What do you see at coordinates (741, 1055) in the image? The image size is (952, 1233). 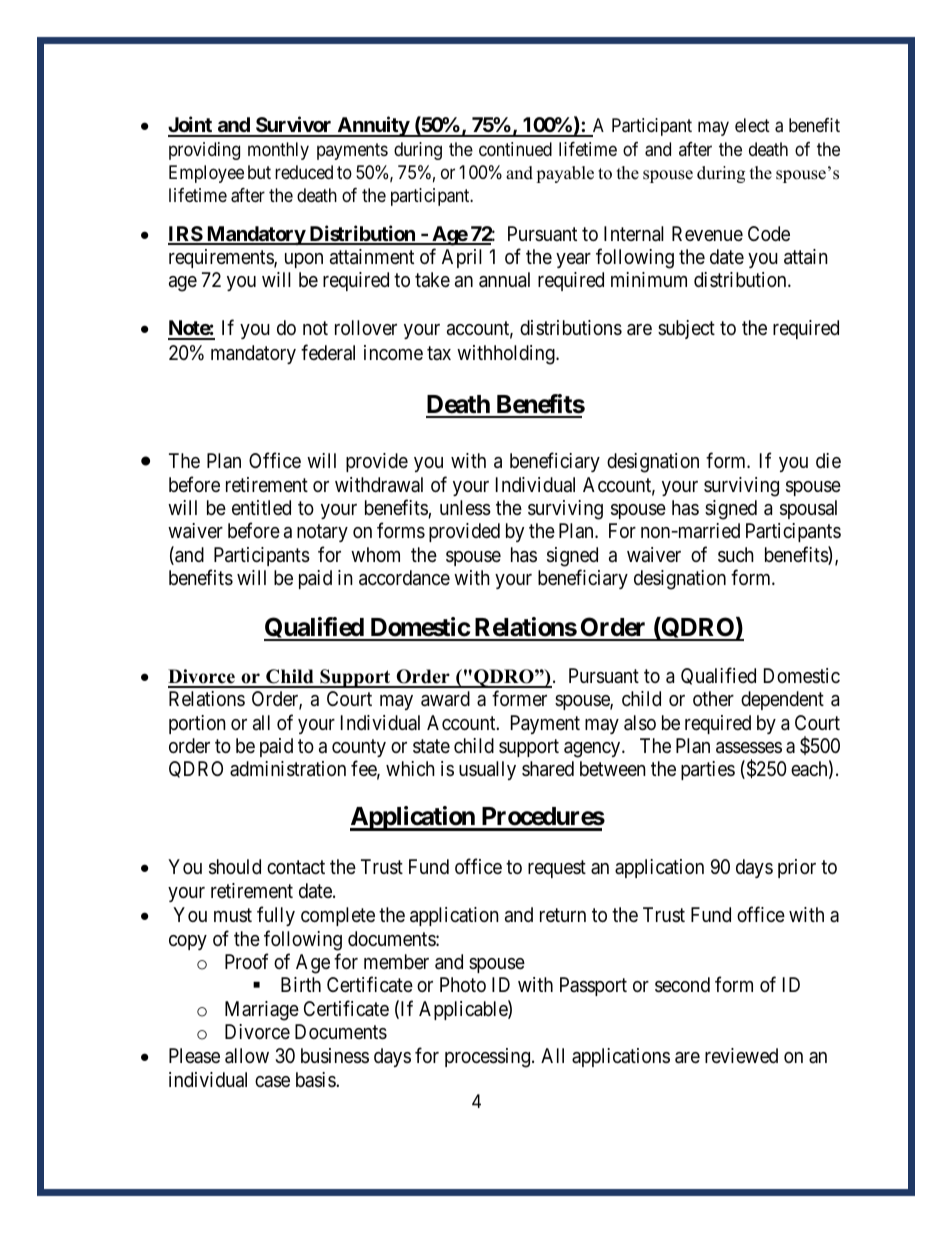 I see `reviewed` at bounding box center [741, 1055].
